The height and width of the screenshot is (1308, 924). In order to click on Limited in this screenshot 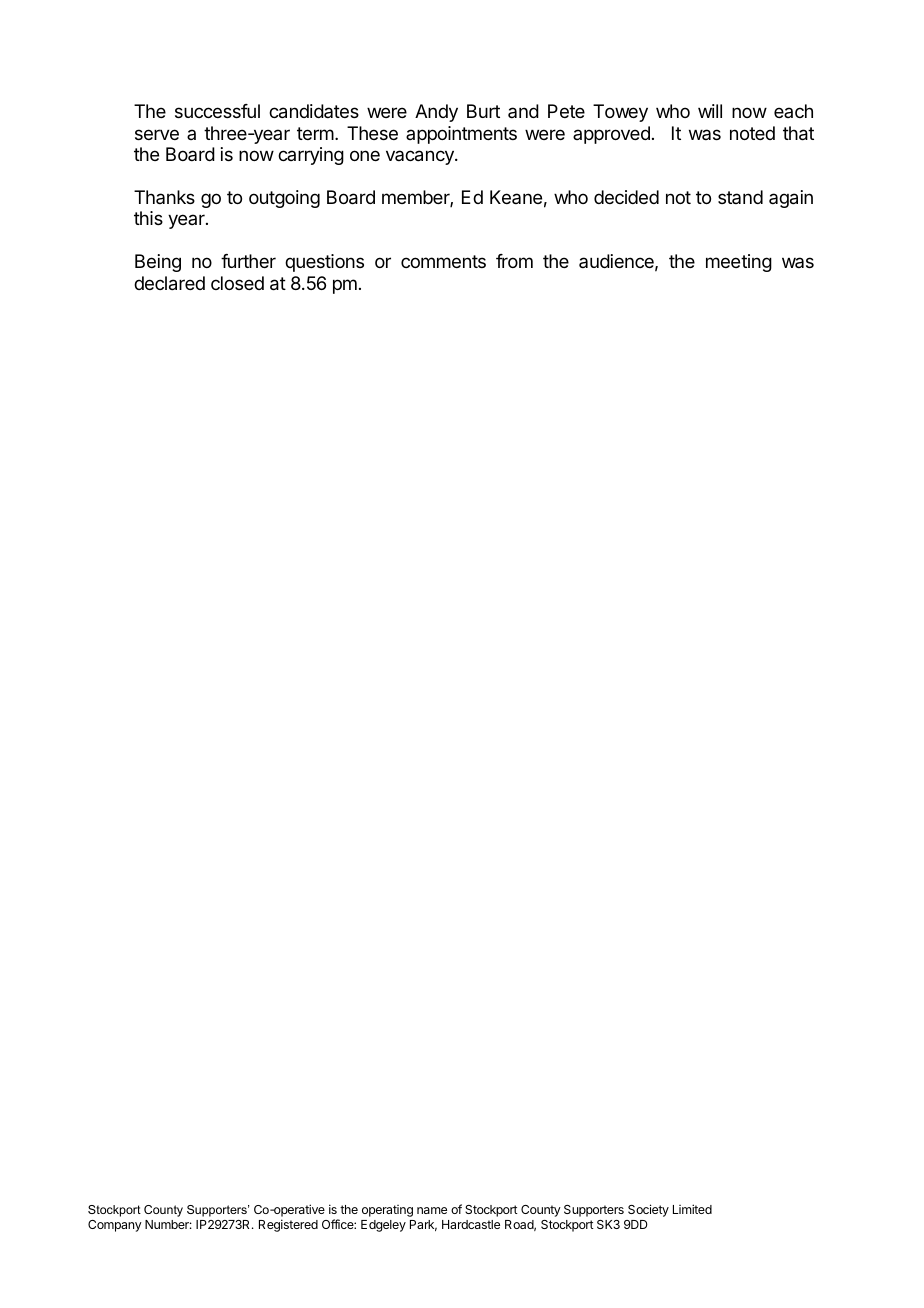, I will do `click(692, 1209)`.
